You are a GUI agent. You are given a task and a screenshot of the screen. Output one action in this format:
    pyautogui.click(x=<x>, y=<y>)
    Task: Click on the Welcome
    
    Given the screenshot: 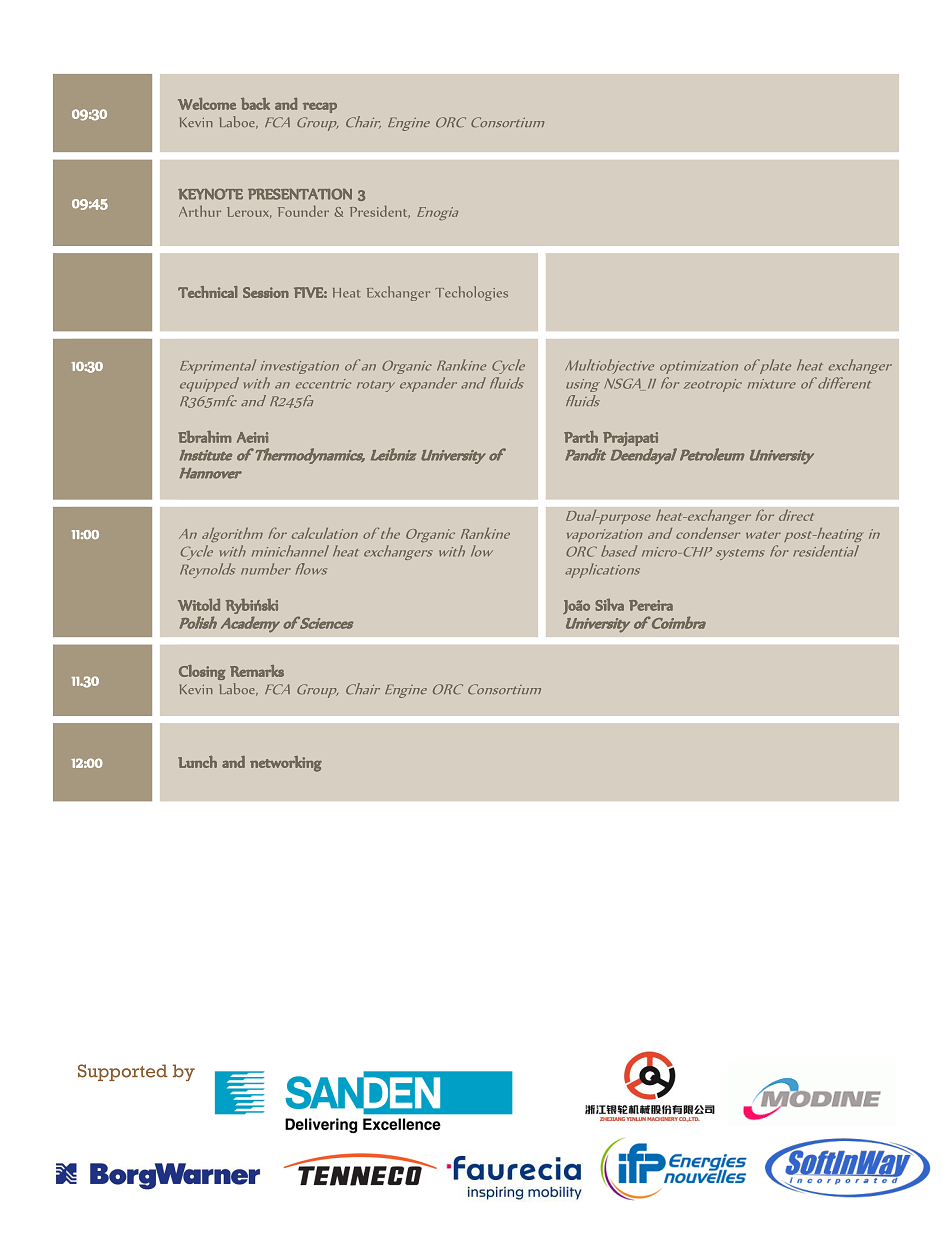 What is the action you would take?
    pyautogui.click(x=207, y=104)
